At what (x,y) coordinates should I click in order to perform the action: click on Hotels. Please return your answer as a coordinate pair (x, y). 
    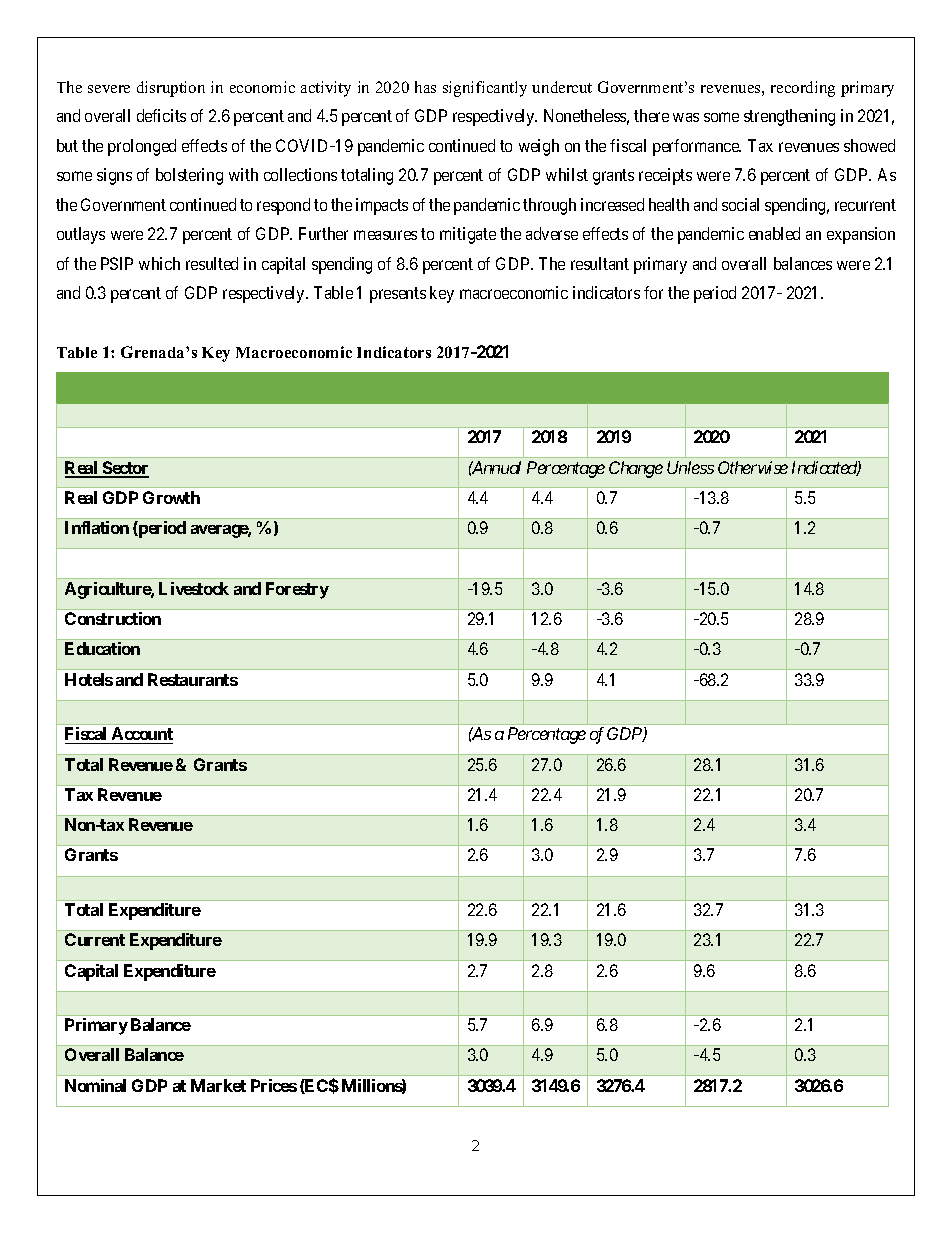
    Looking at the image, I should click on (89, 679).
